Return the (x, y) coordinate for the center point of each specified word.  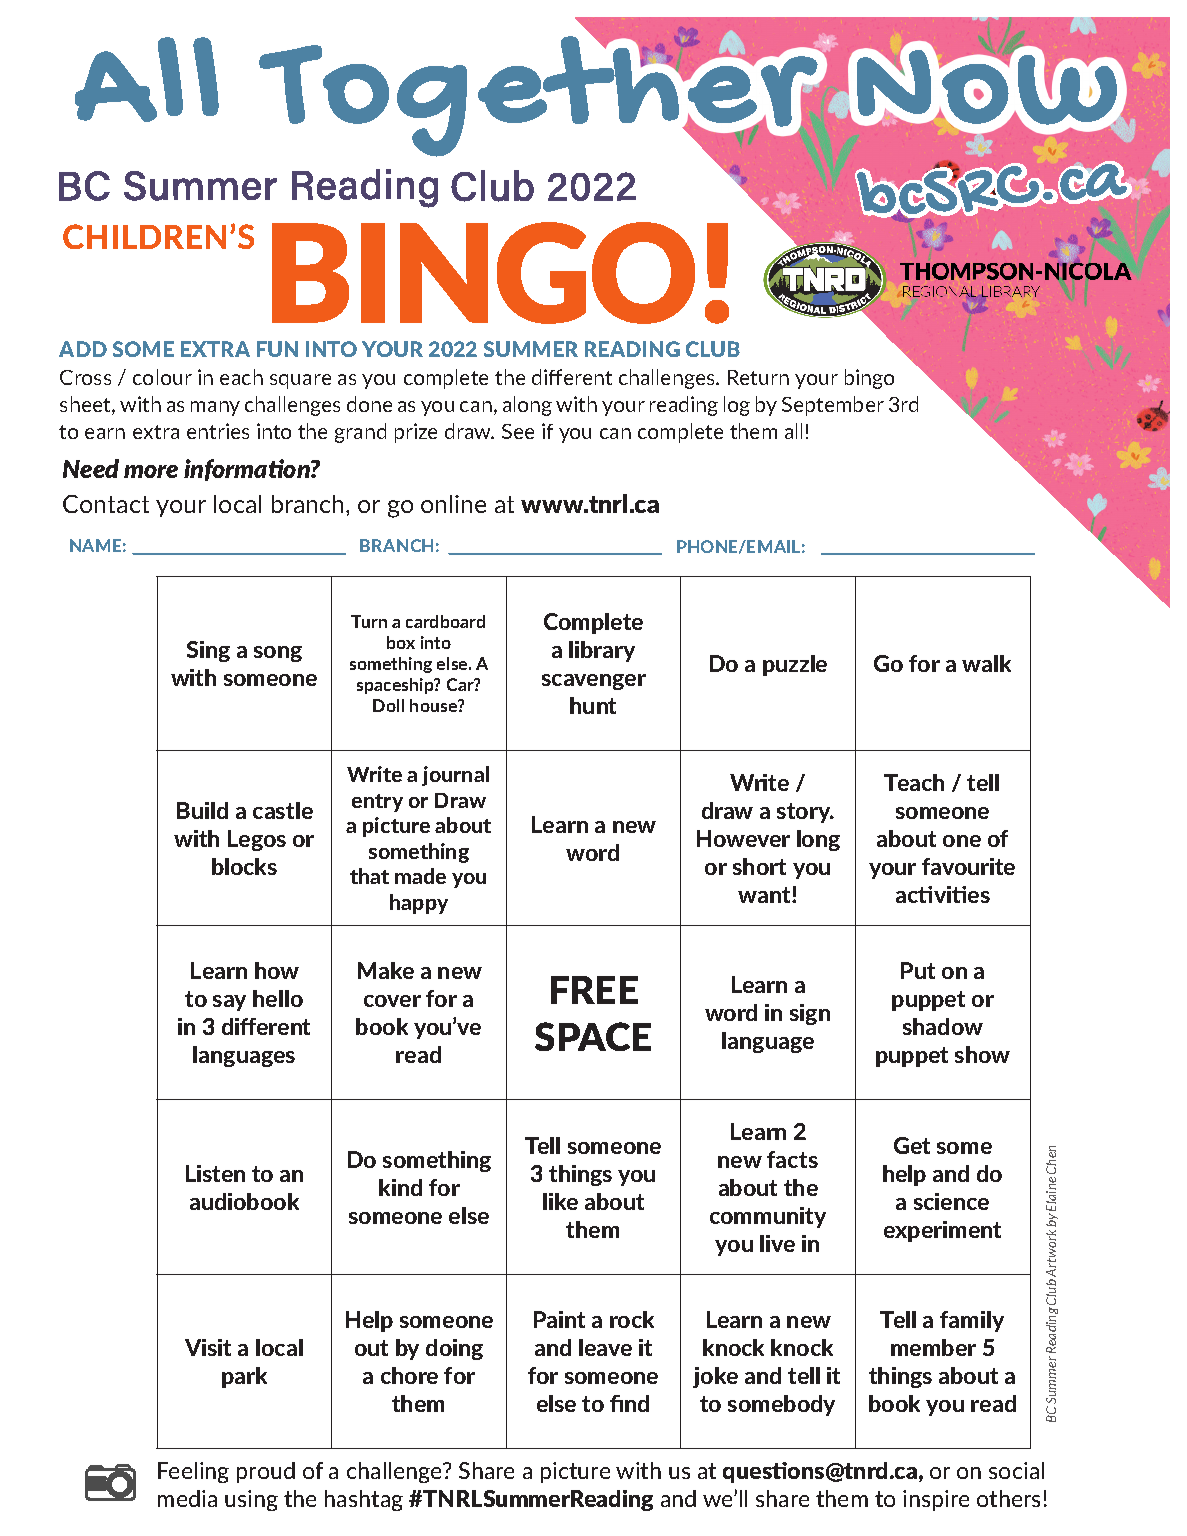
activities (943, 894)
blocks (244, 866)
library (602, 651)
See (518, 431)
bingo (869, 379)
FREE (594, 990)
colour (162, 377)
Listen (215, 1173)
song (278, 654)
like (560, 1201)
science (951, 1201)
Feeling (193, 1472)
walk (986, 663)
